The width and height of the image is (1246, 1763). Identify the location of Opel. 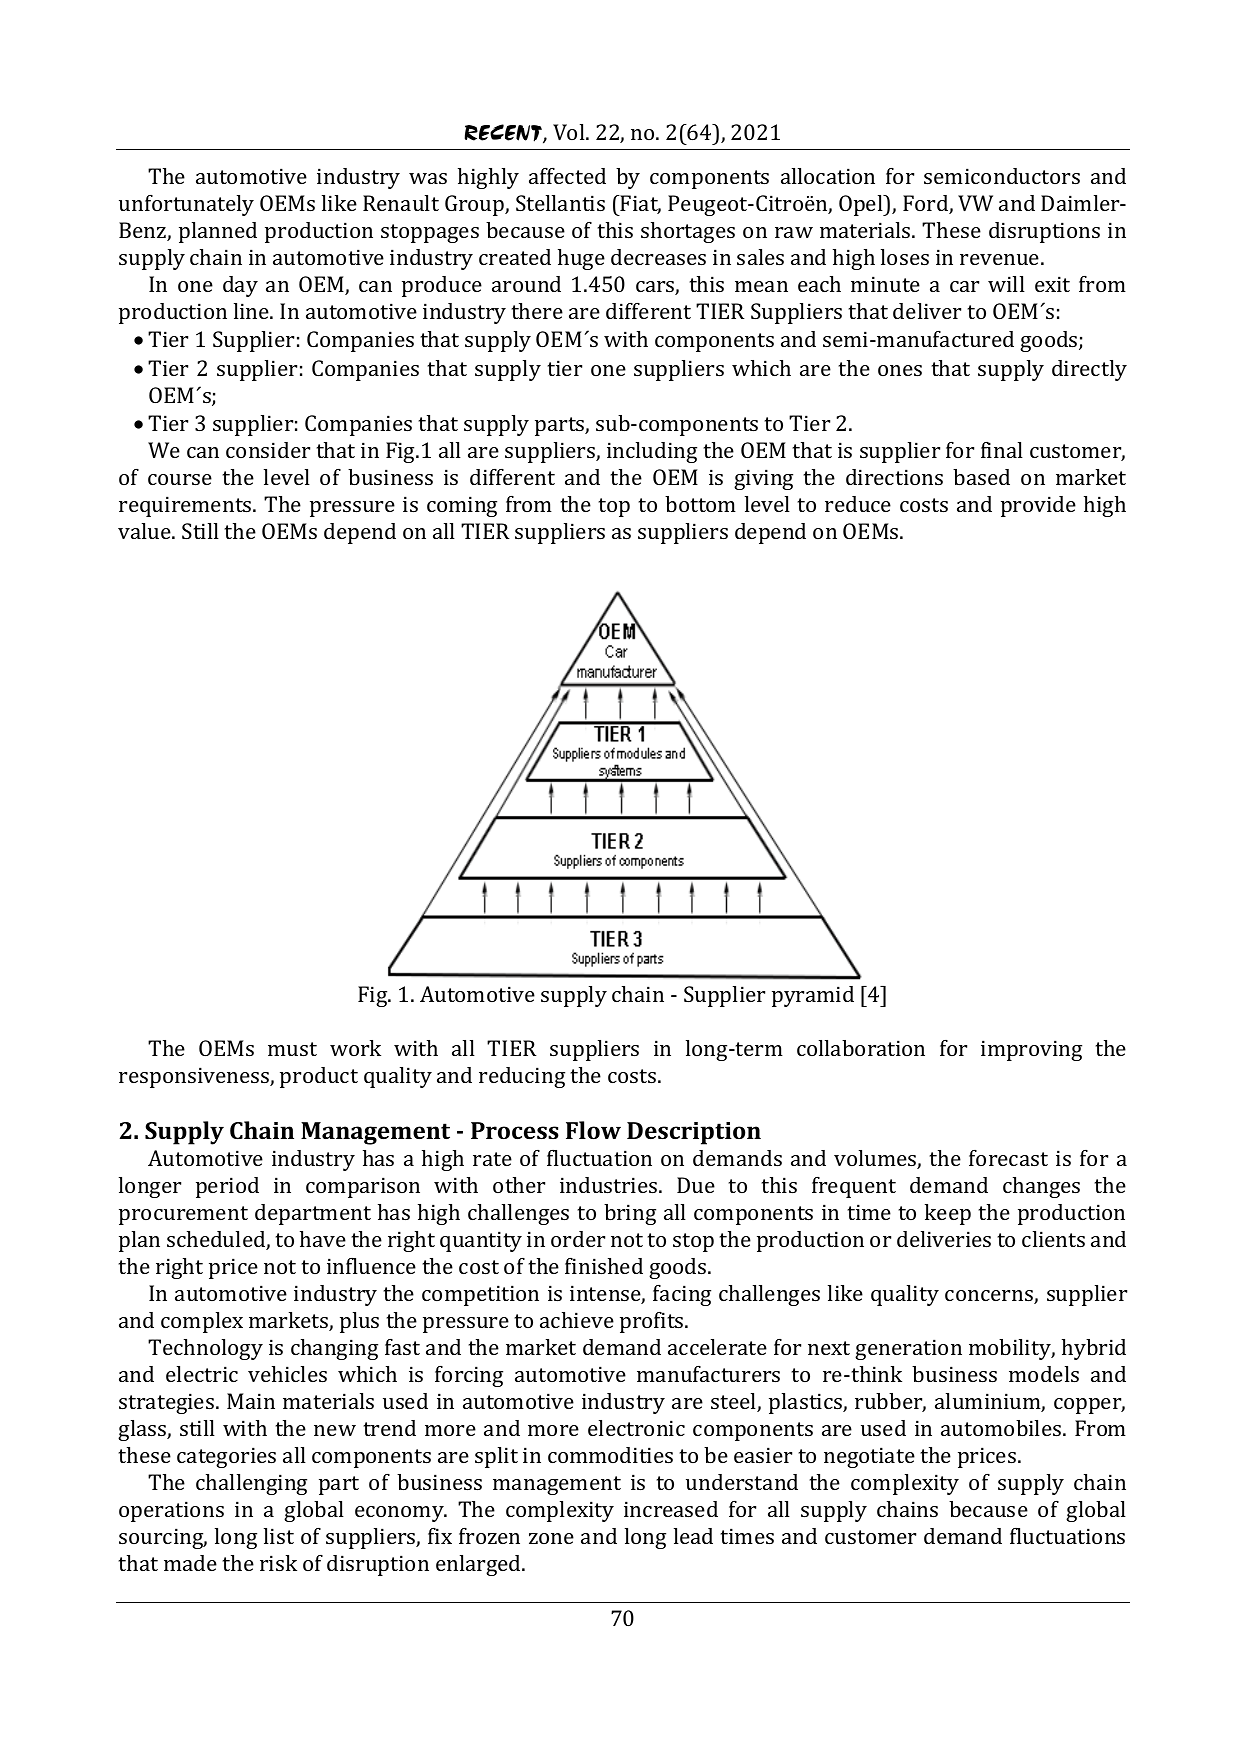
(862, 205).
